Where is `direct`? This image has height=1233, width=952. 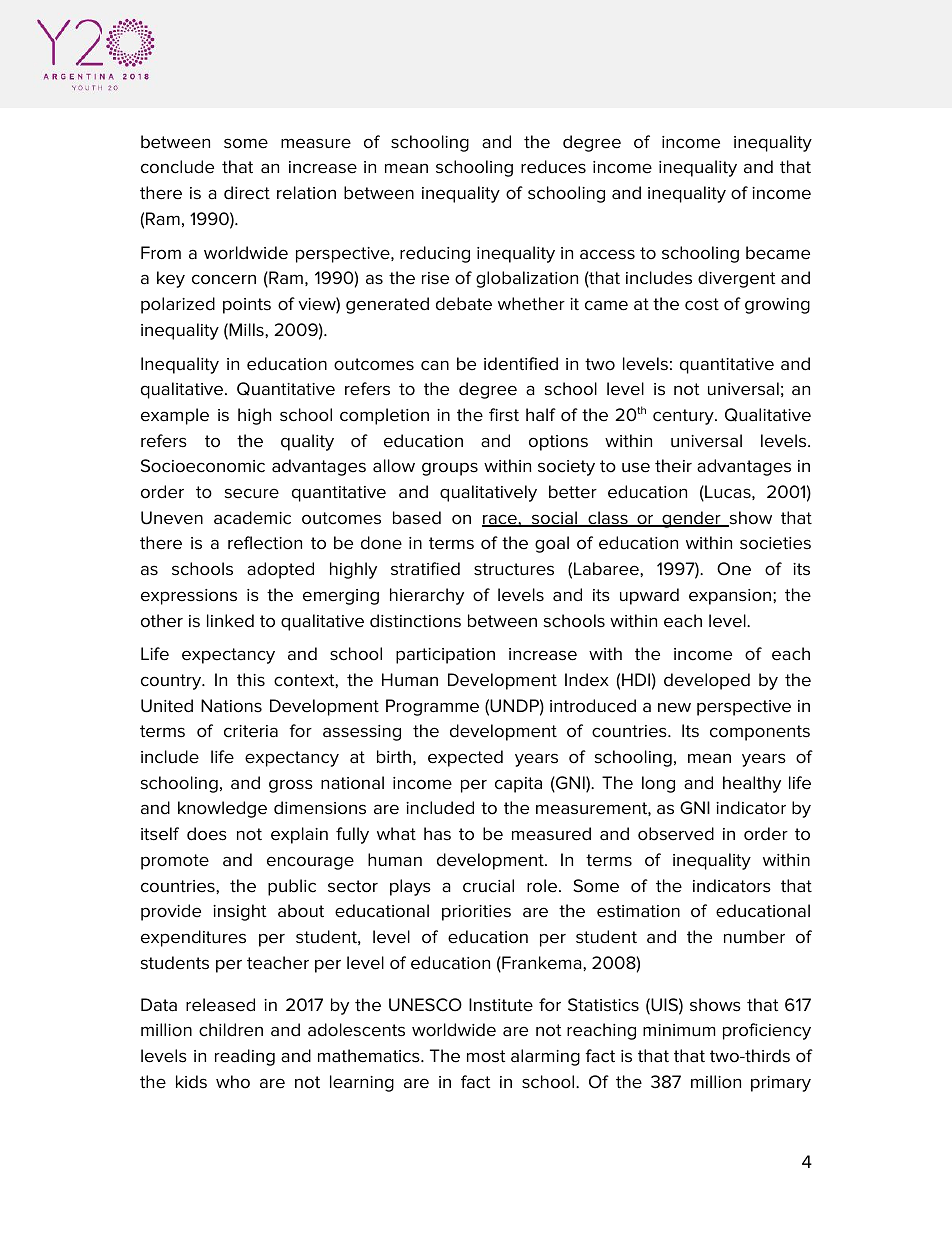 direct is located at coordinates (247, 193).
